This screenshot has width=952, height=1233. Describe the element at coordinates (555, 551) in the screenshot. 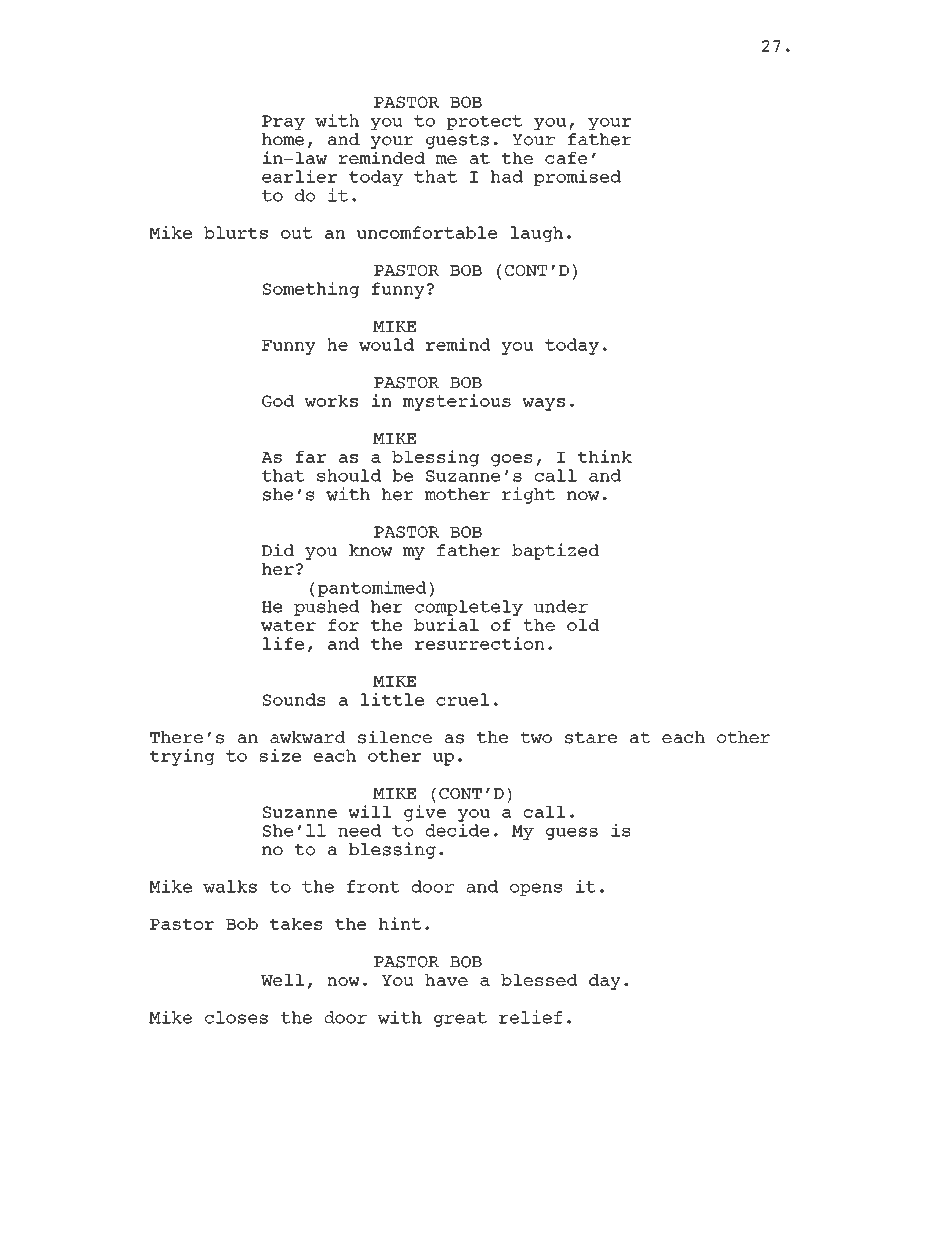

I see `baptized` at that location.
